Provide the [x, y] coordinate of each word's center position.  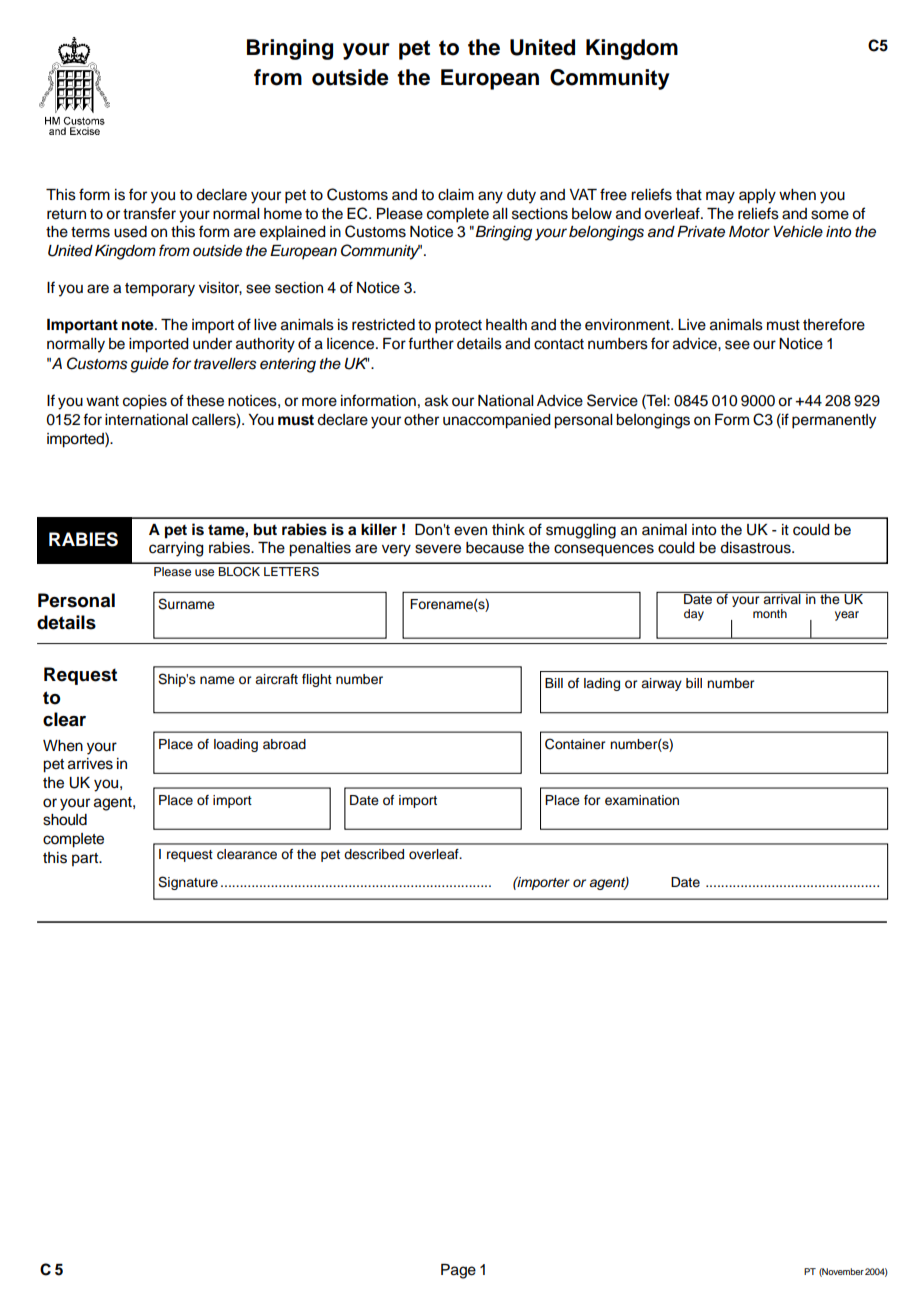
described [374, 854]
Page [458, 1271]
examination [642, 800]
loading [236, 745]
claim [456, 195]
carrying [176, 549]
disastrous [756, 548]
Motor [749, 231]
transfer [149, 213]
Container [575, 744]
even [470, 531]
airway [661, 684]
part [86, 859]
